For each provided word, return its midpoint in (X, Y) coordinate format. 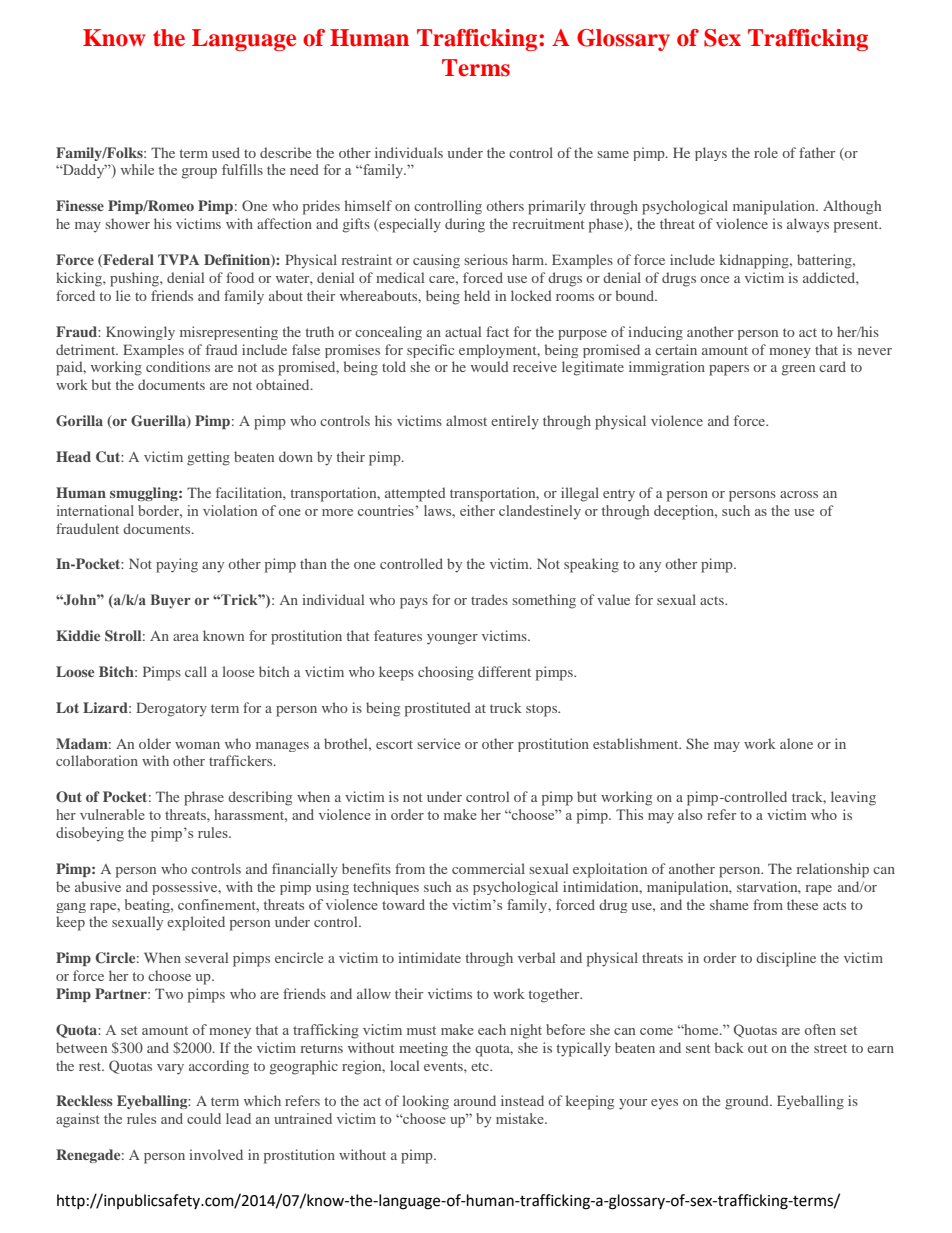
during (465, 225)
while (137, 169)
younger (452, 639)
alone (796, 743)
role (766, 152)
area (186, 637)
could (204, 1118)
